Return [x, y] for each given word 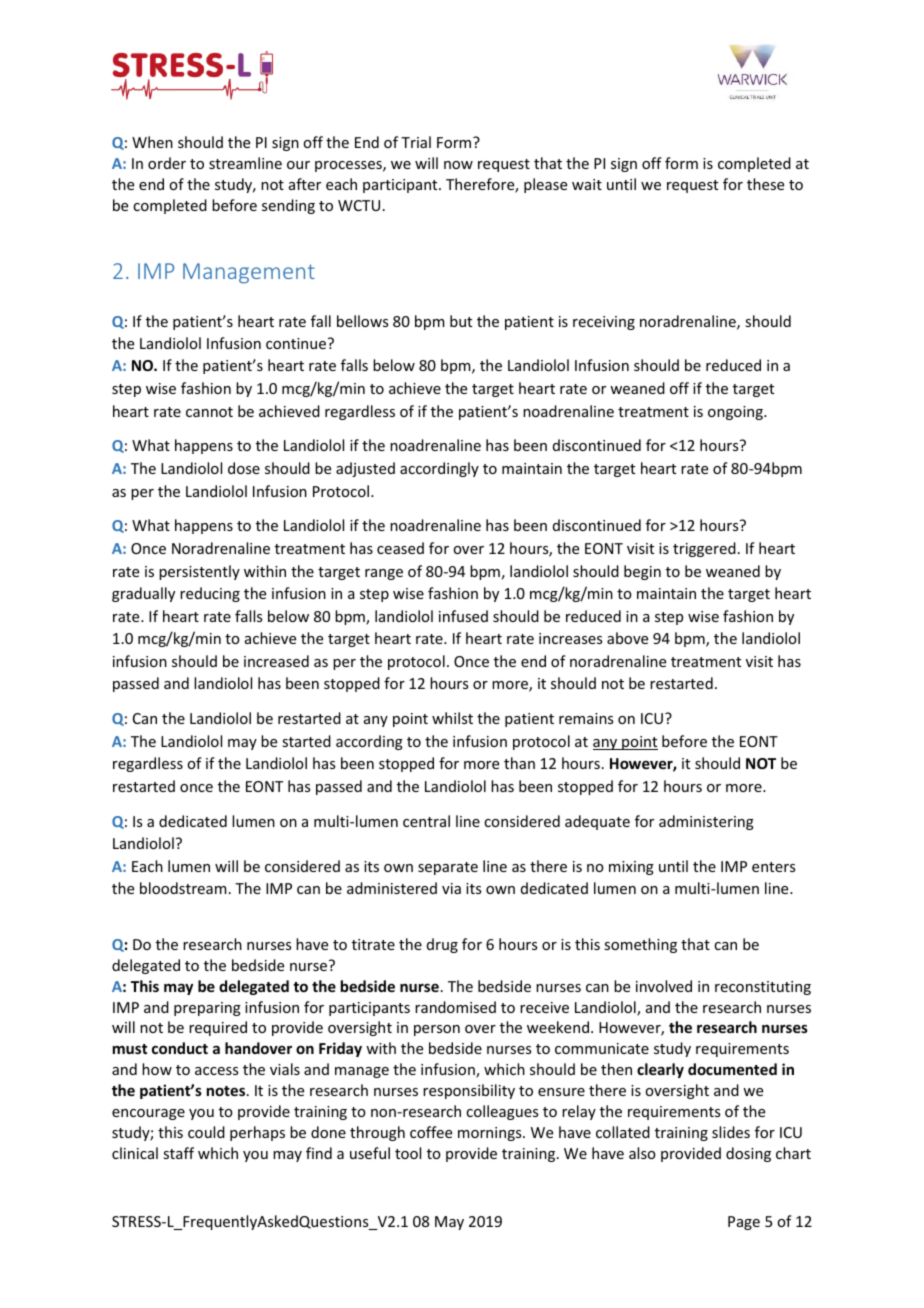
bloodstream [183, 888]
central [426, 821]
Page [744, 1223]
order [167, 163]
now [458, 165]
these [765, 184]
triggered [704, 549]
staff [178, 1153]
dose [244, 468]
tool [408, 1153]
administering [706, 822]
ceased [400, 548]
